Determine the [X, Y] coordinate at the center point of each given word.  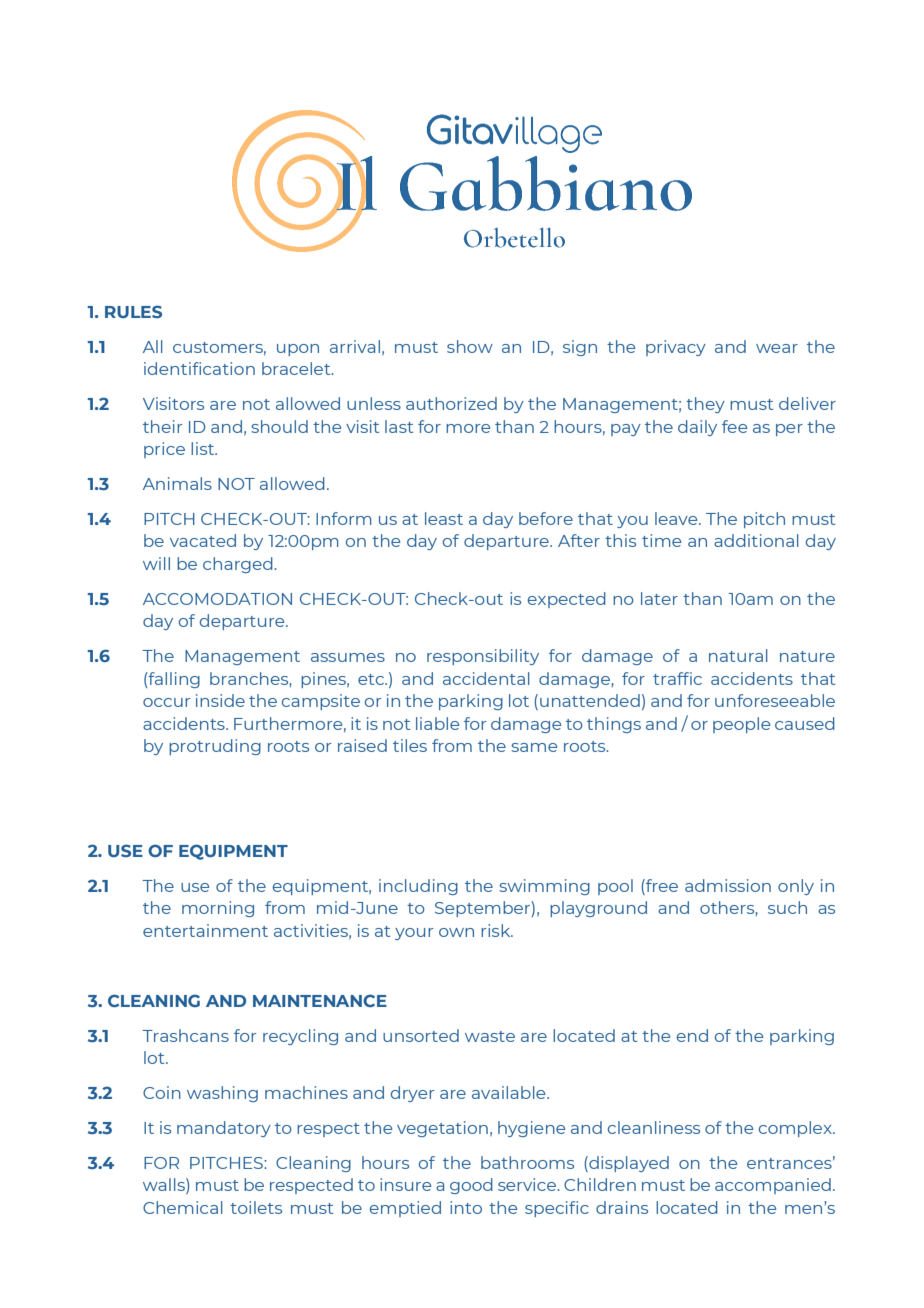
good [471, 1186]
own [456, 932]
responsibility [483, 657]
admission [728, 885]
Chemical [183, 1207]
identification [199, 368]
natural [738, 655]
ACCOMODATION [217, 599]
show [470, 346]
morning [218, 909]
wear [777, 348]
